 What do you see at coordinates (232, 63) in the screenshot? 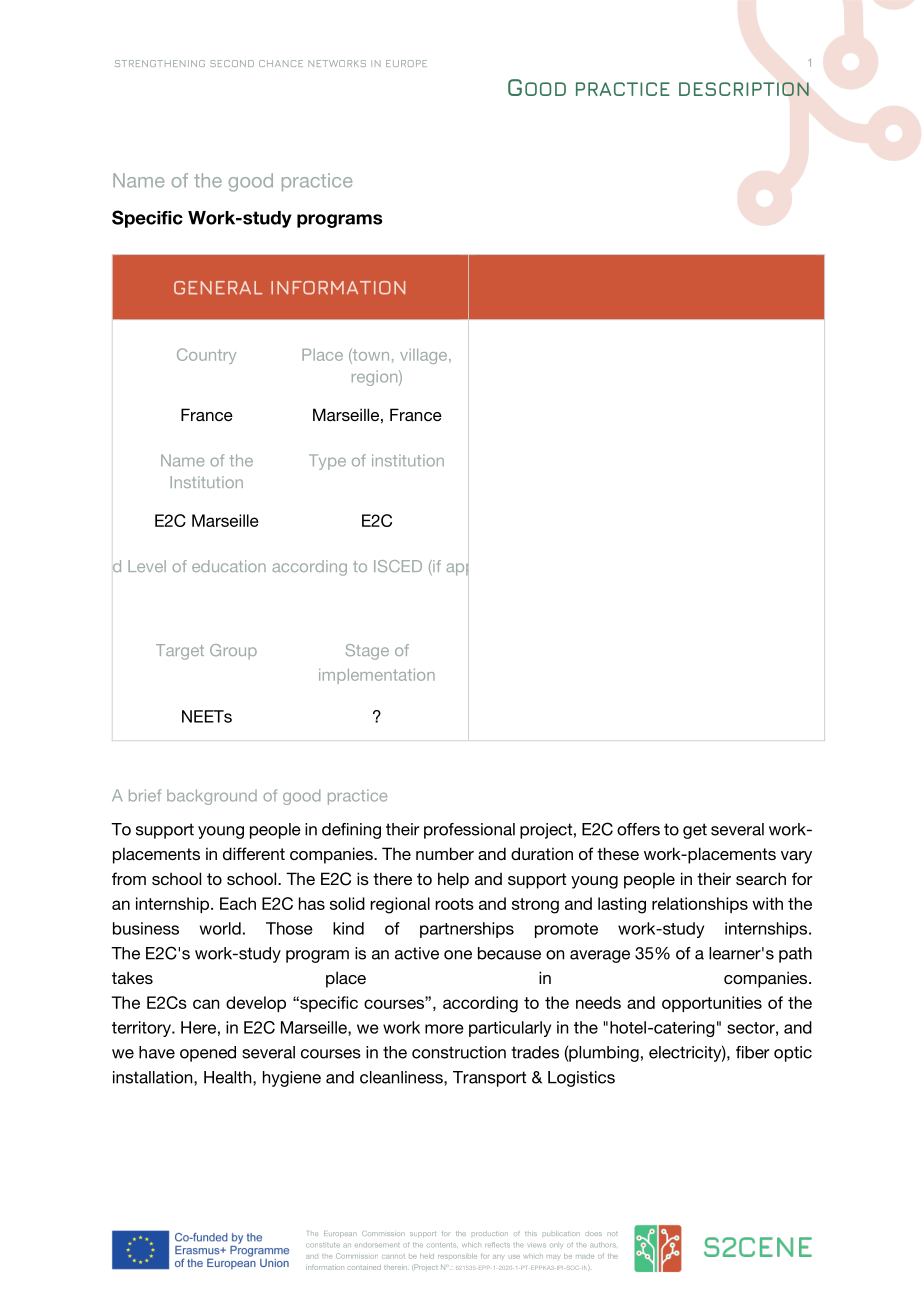
I see `SECOND` at bounding box center [232, 63].
